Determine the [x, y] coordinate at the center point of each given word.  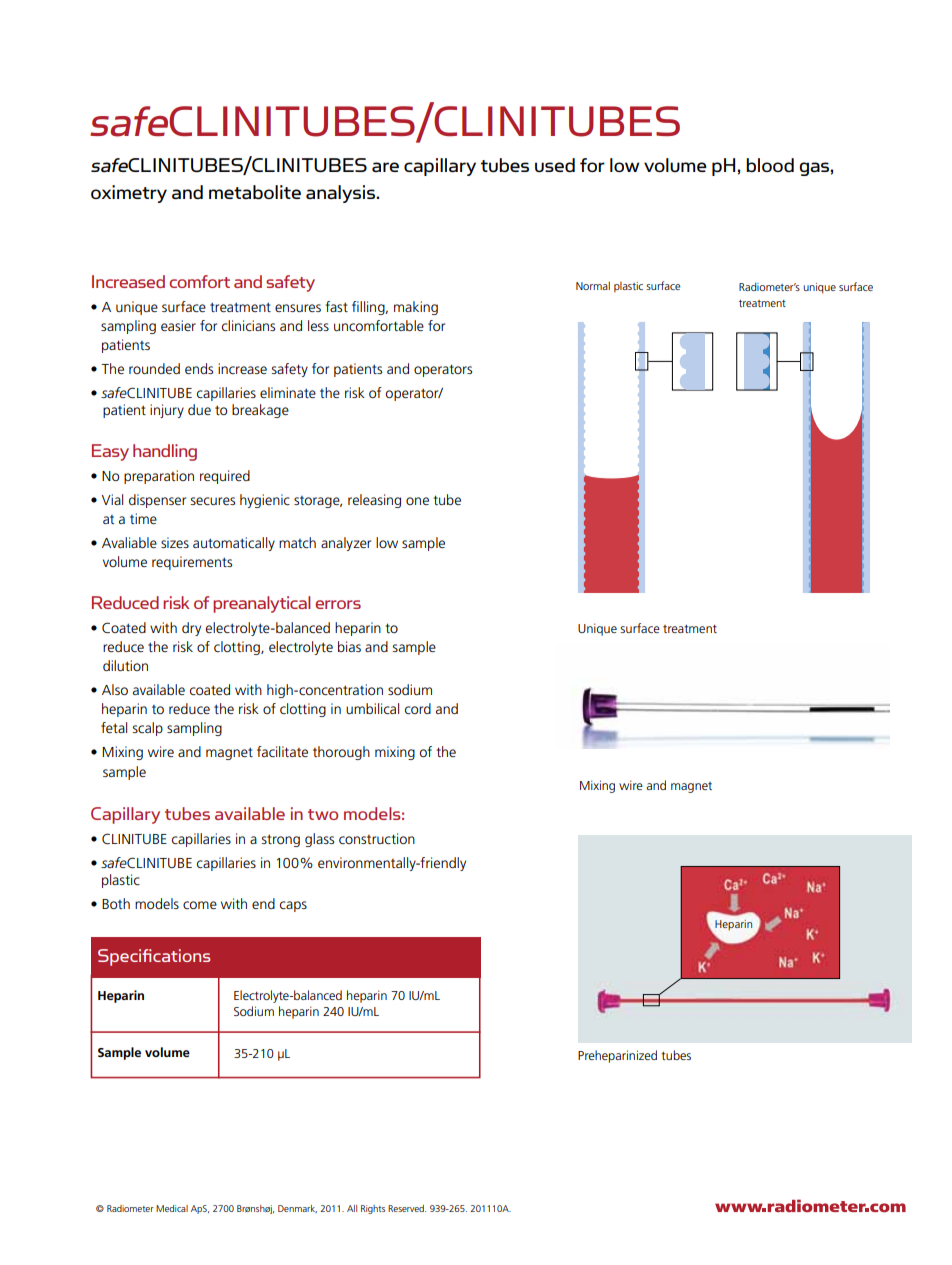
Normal [593, 285]
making [416, 308]
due [199, 409]
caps [293, 906]
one [417, 501]
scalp [147, 729]
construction [377, 838]
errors [338, 604]
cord [418, 708]
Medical [172, 1208]
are [385, 167]
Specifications [154, 957]
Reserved [407, 1208]
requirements [192, 563]
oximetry [129, 194]
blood [770, 165]
